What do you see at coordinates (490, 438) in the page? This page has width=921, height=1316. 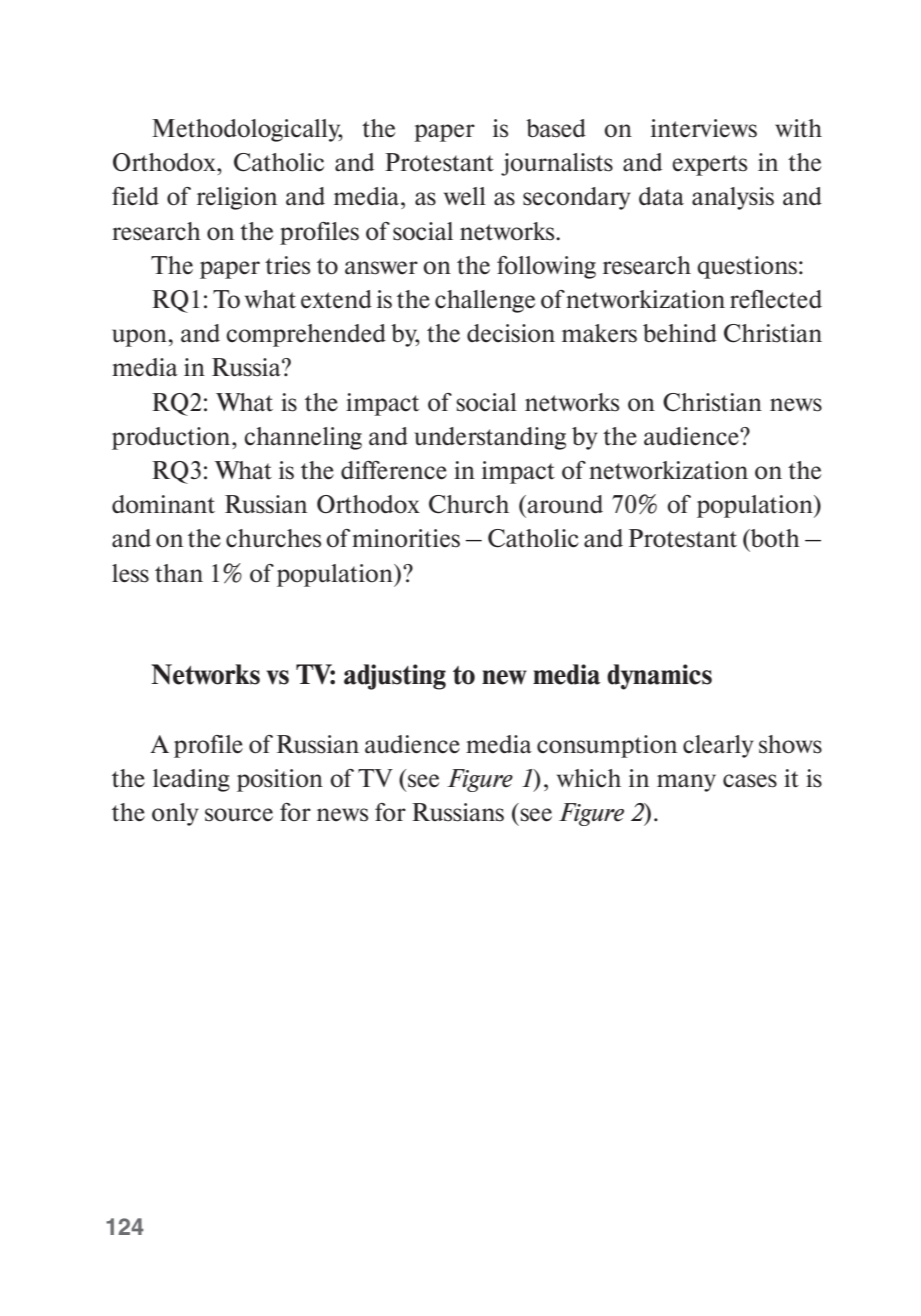 I see `understanding` at bounding box center [490, 438].
